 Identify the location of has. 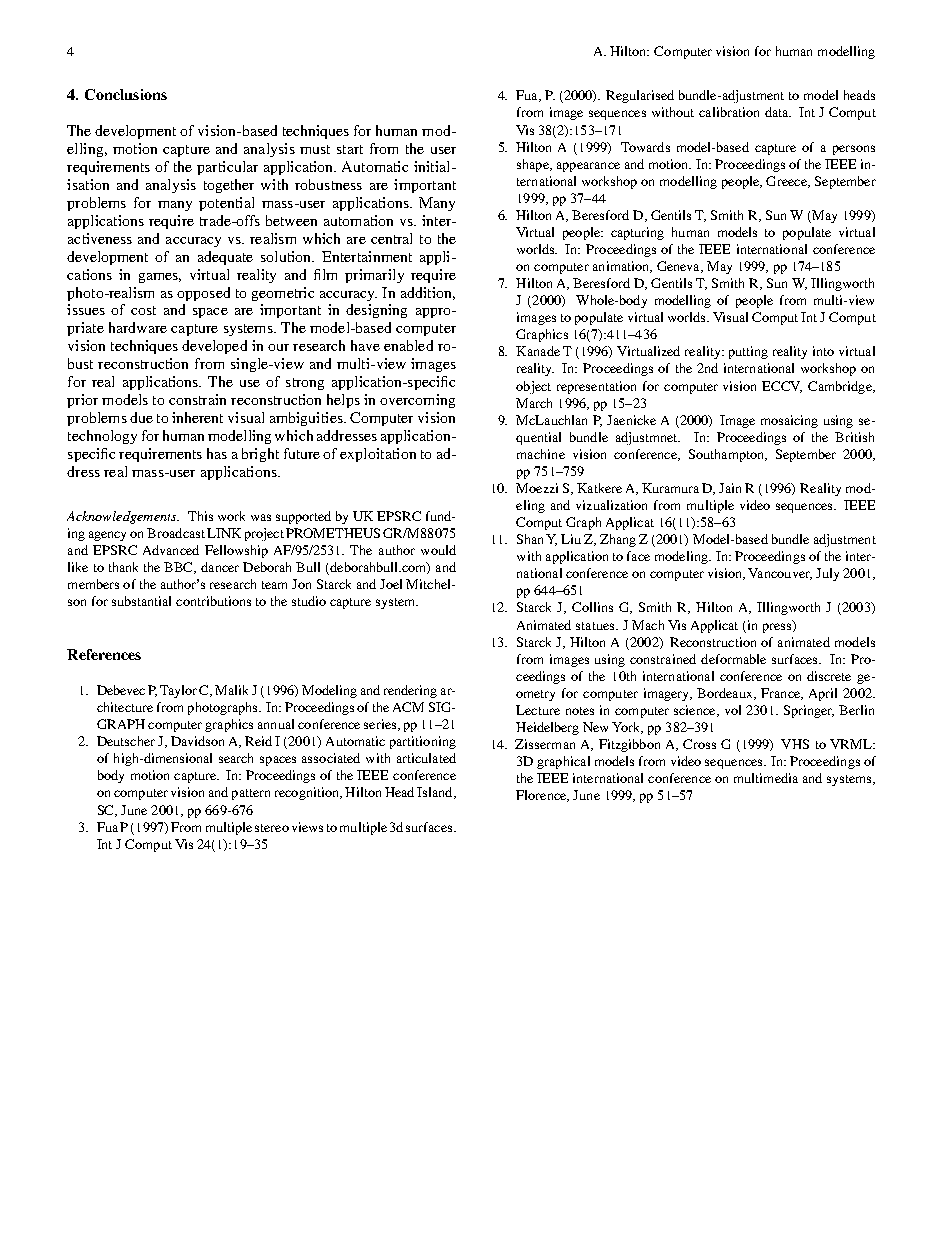
(217, 453).
